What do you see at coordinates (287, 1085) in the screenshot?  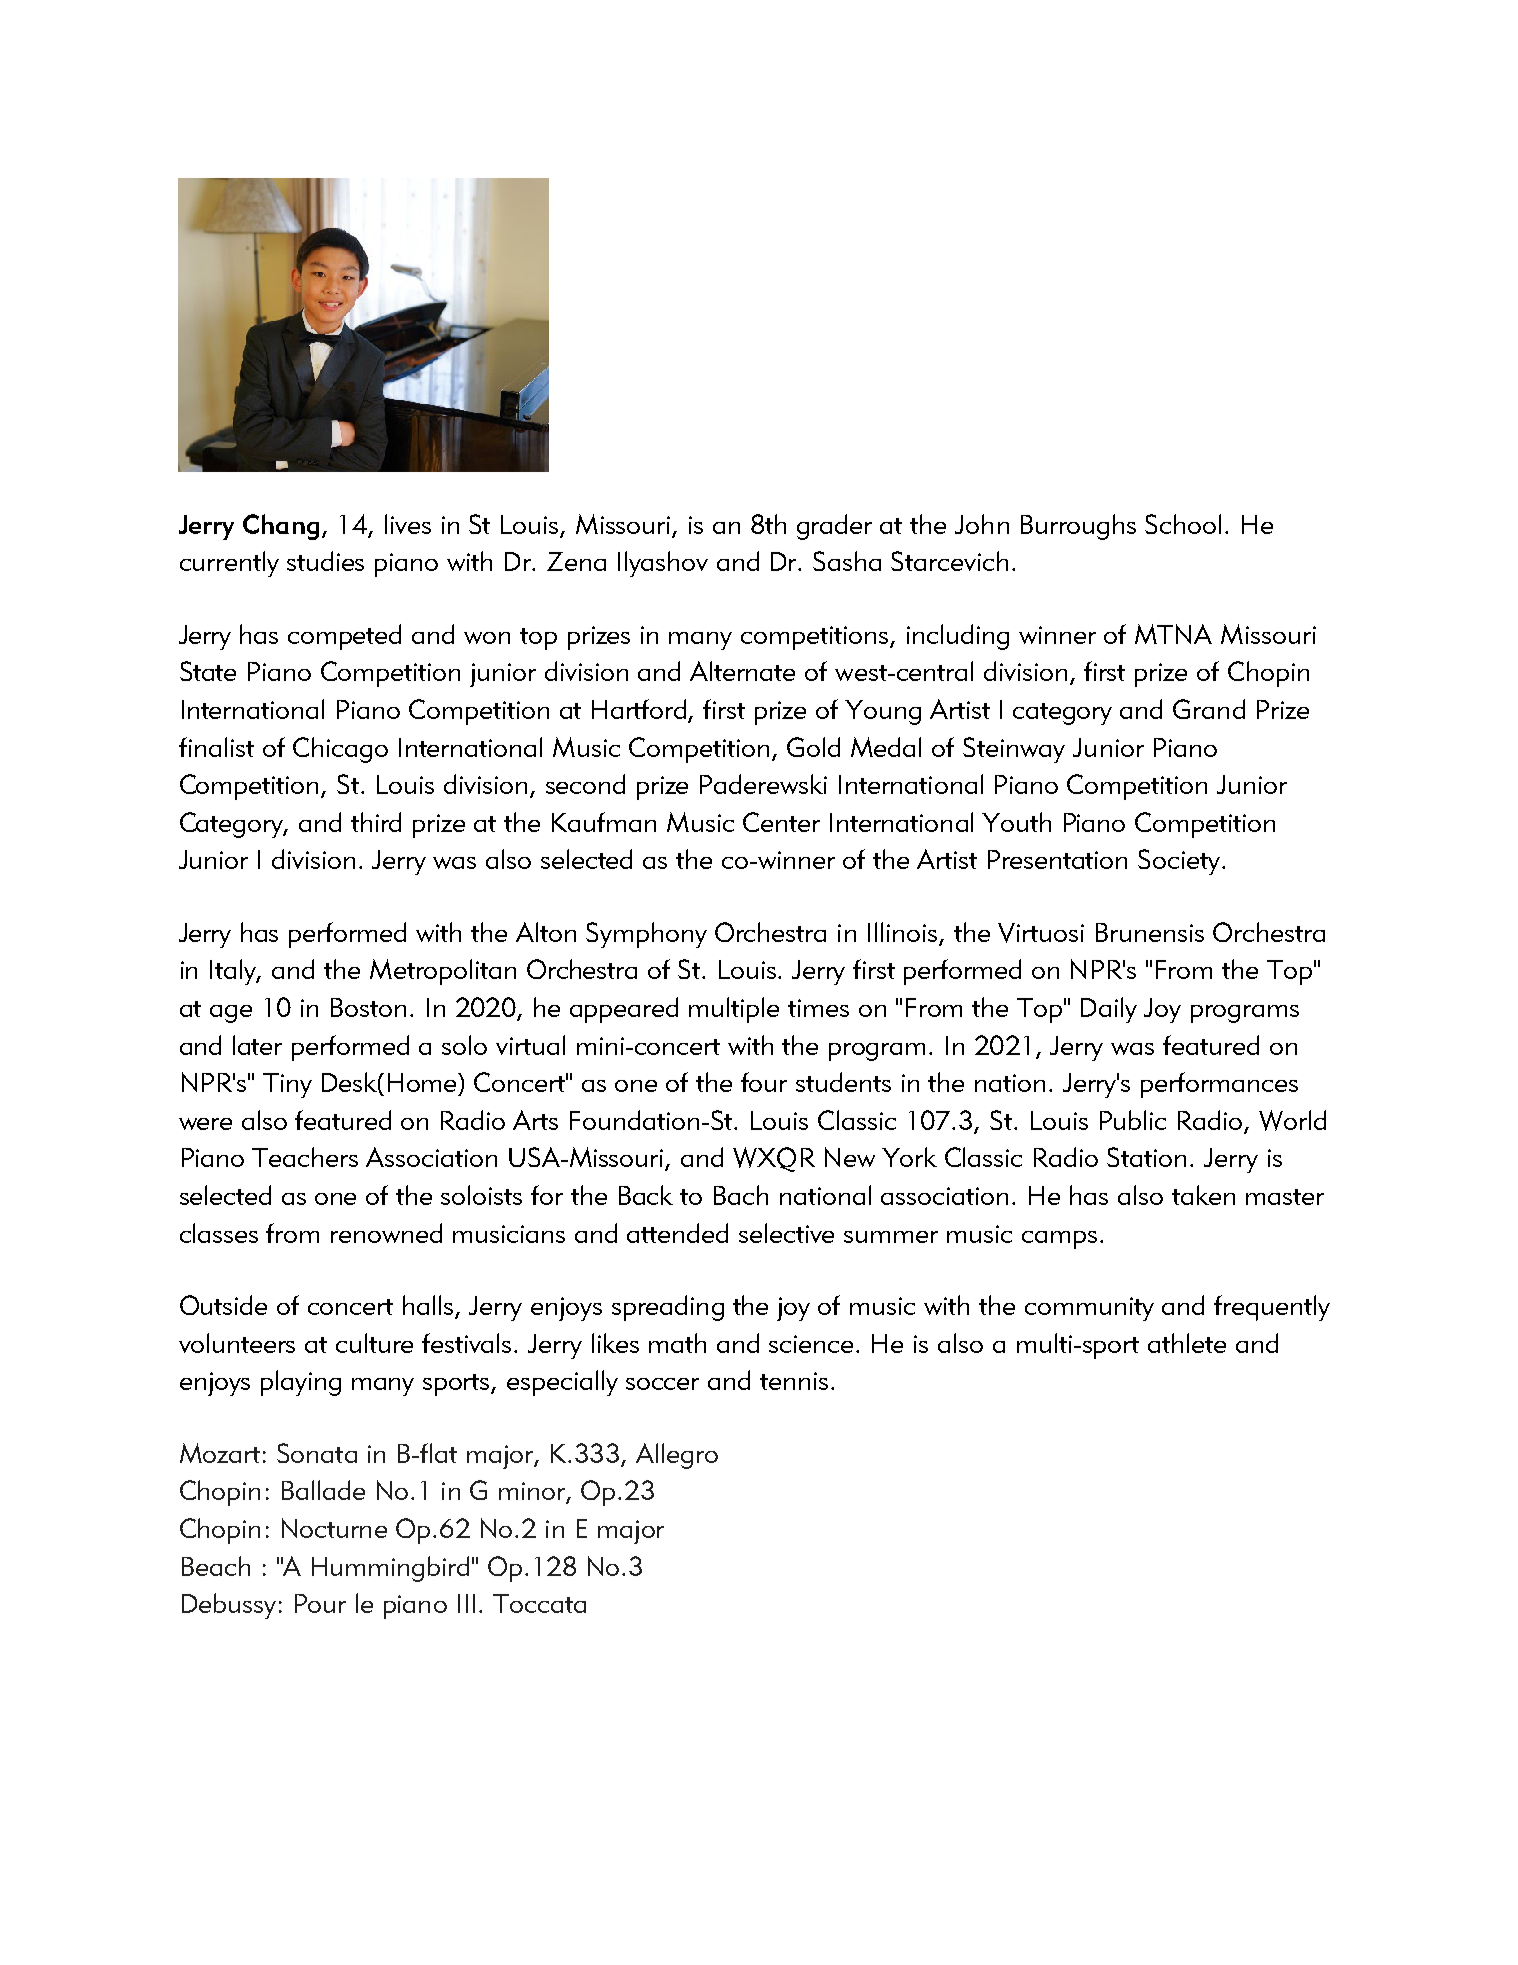 I see `Tiny` at bounding box center [287, 1085].
